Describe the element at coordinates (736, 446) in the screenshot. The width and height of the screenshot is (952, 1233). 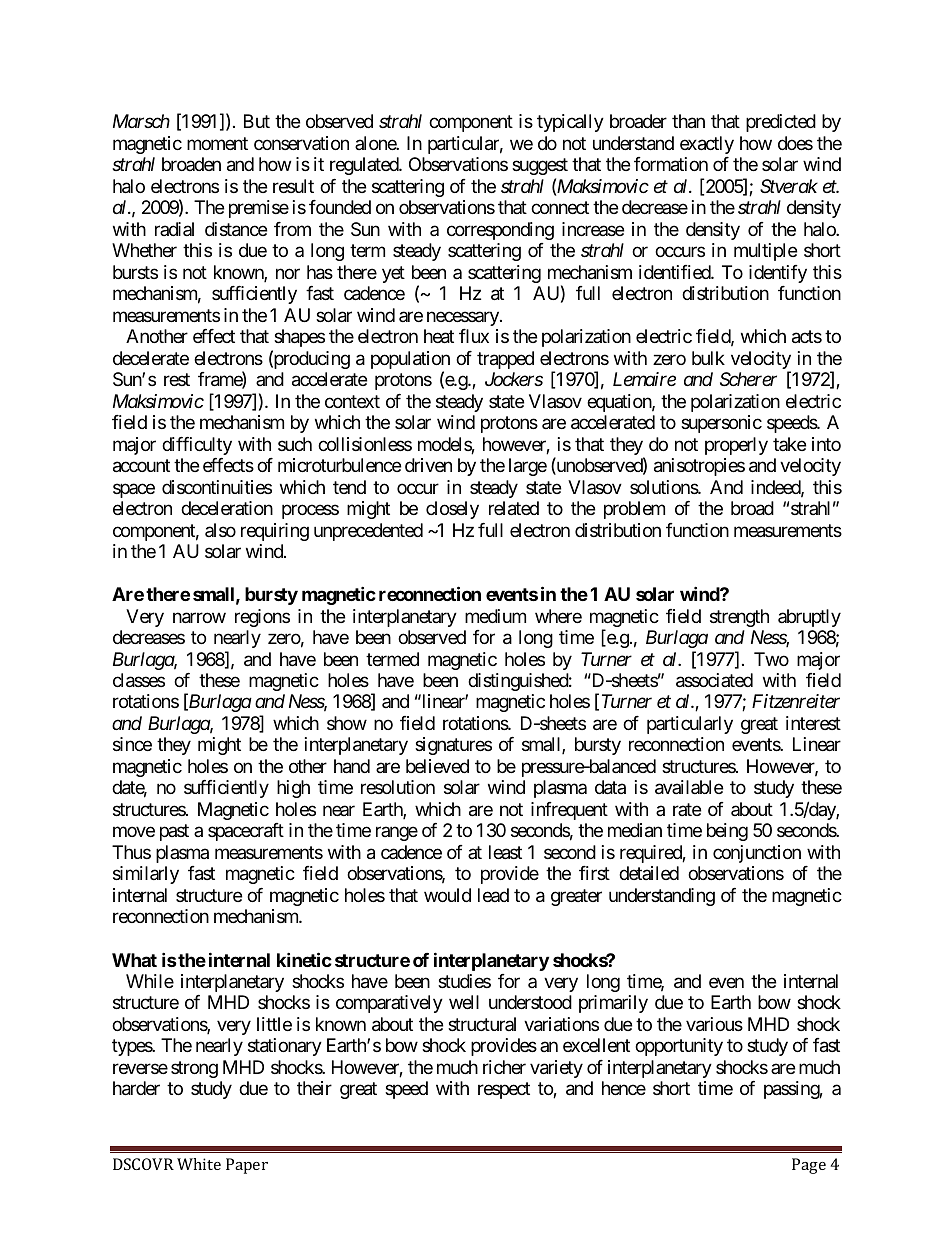
I see `properly` at that location.
